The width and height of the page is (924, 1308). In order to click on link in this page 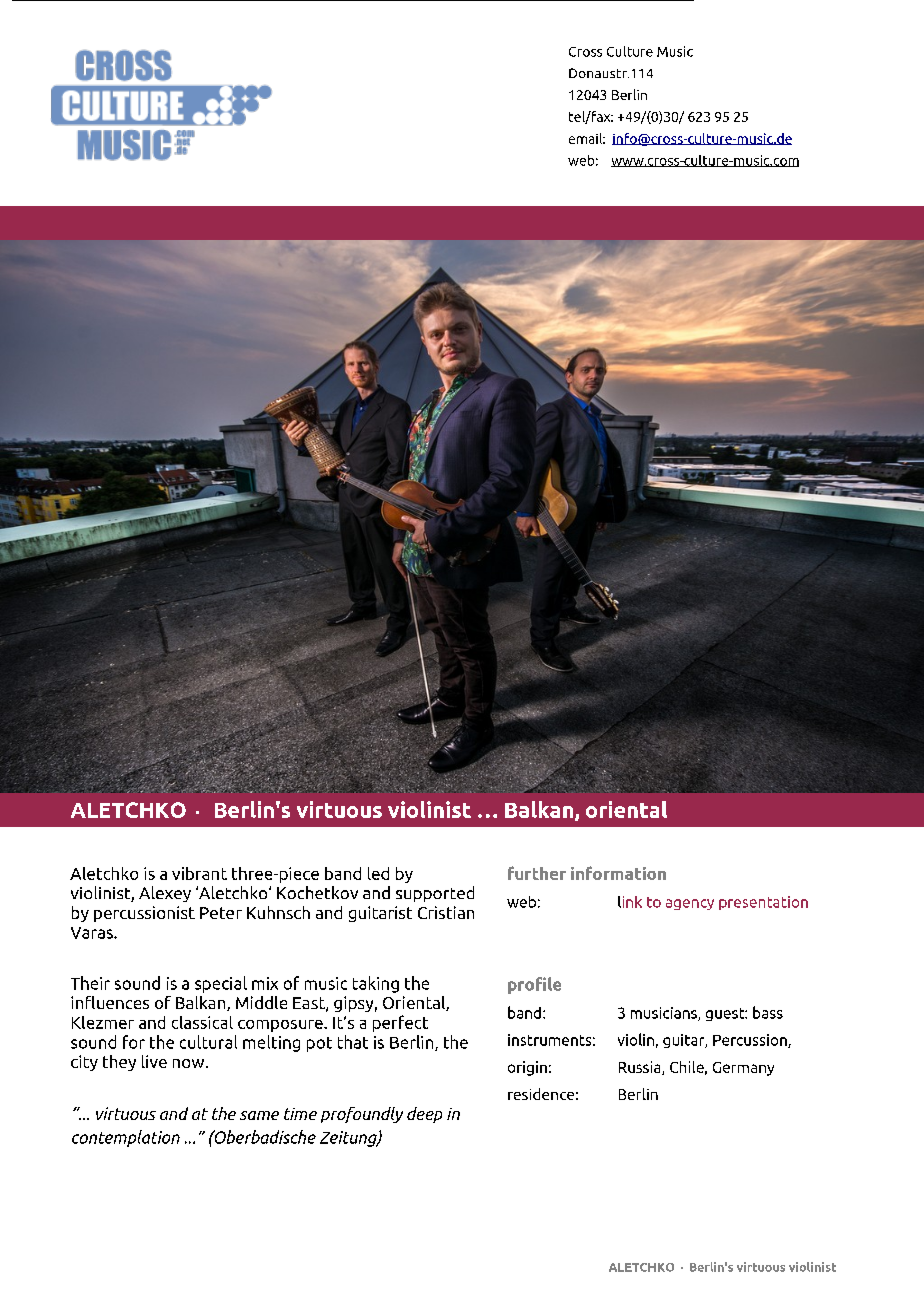, I will do `click(630, 902)`.
